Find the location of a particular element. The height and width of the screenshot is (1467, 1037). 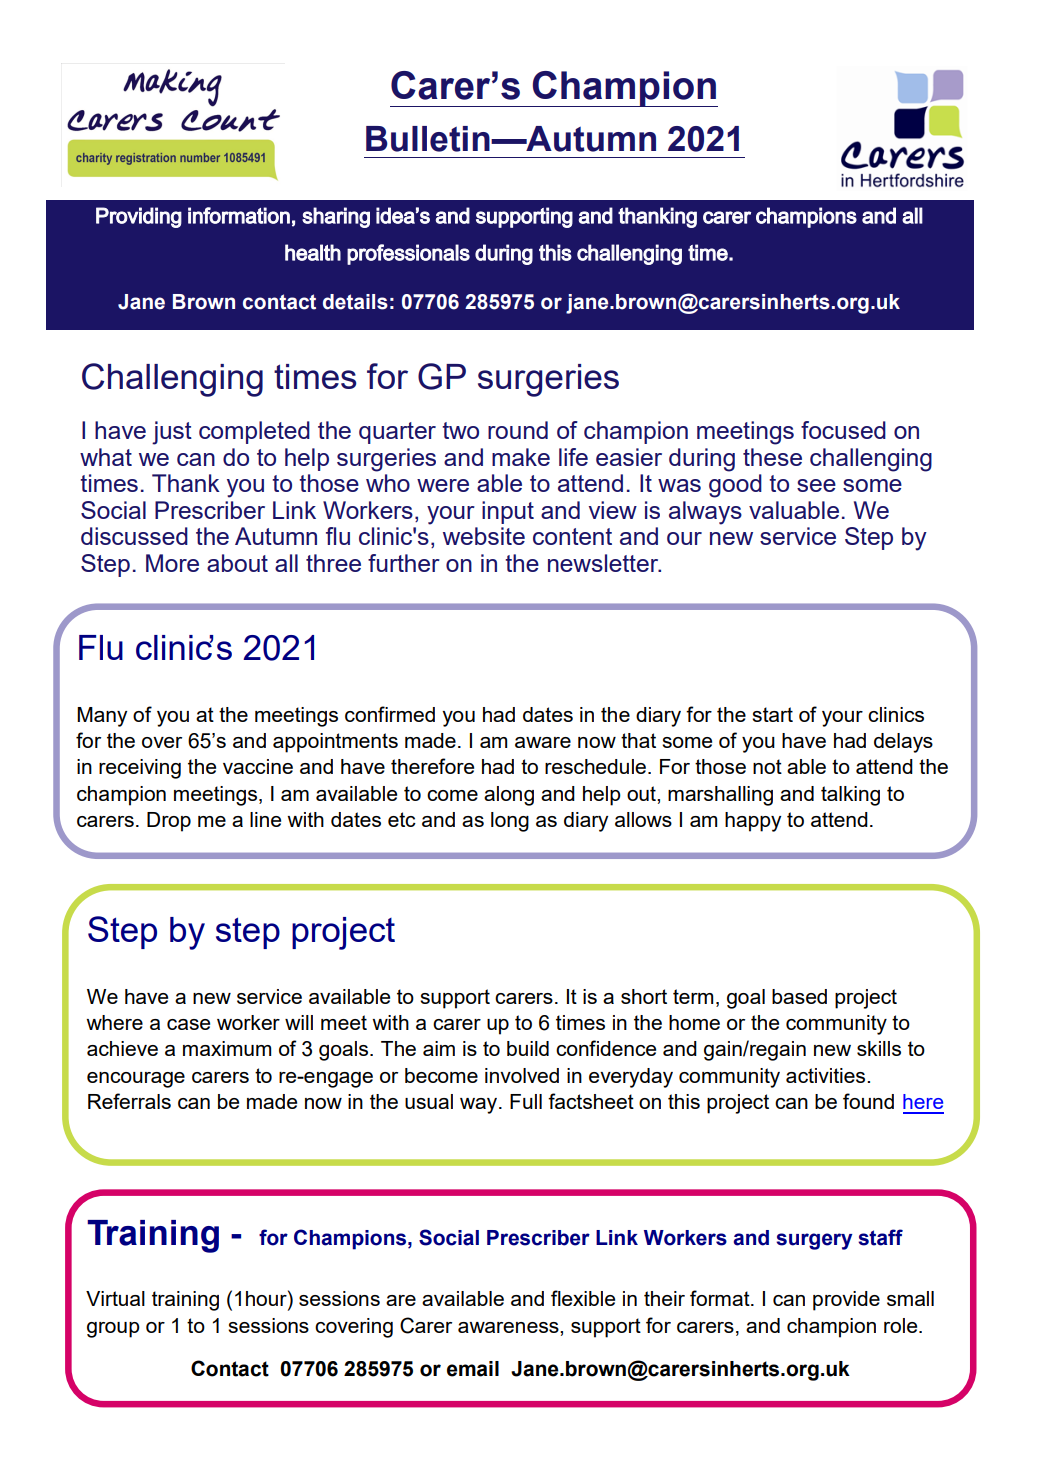

Drop is located at coordinates (169, 822).
